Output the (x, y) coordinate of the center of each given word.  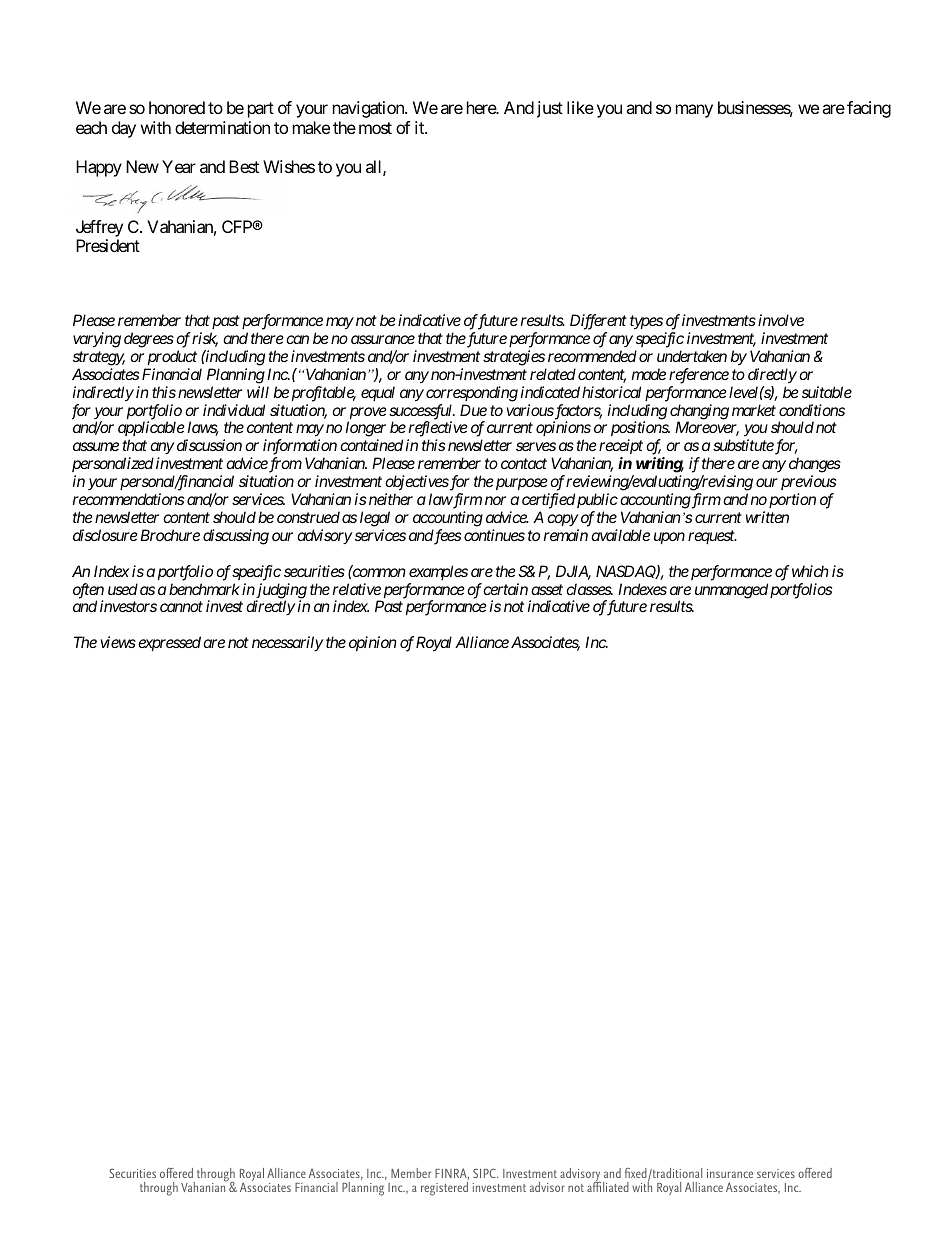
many (694, 111)
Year (179, 166)
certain (505, 589)
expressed (169, 643)
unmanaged (731, 591)
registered (444, 1189)
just (550, 109)
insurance (730, 1173)
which (810, 571)
